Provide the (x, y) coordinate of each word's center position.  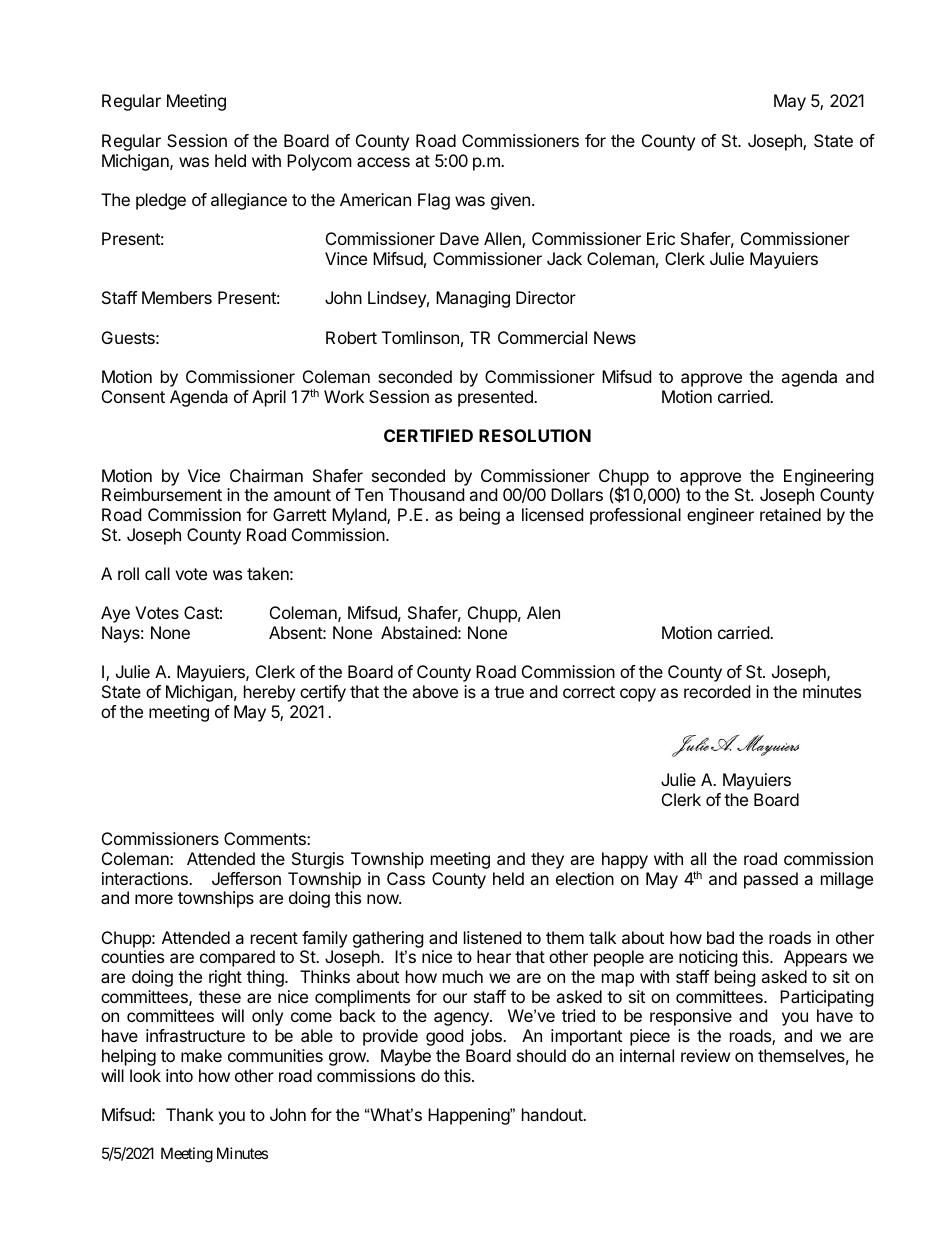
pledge (161, 201)
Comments (266, 838)
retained (790, 514)
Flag (434, 201)
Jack (564, 258)
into (179, 1075)
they (547, 860)
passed (771, 880)
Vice (204, 475)
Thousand (426, 494)
